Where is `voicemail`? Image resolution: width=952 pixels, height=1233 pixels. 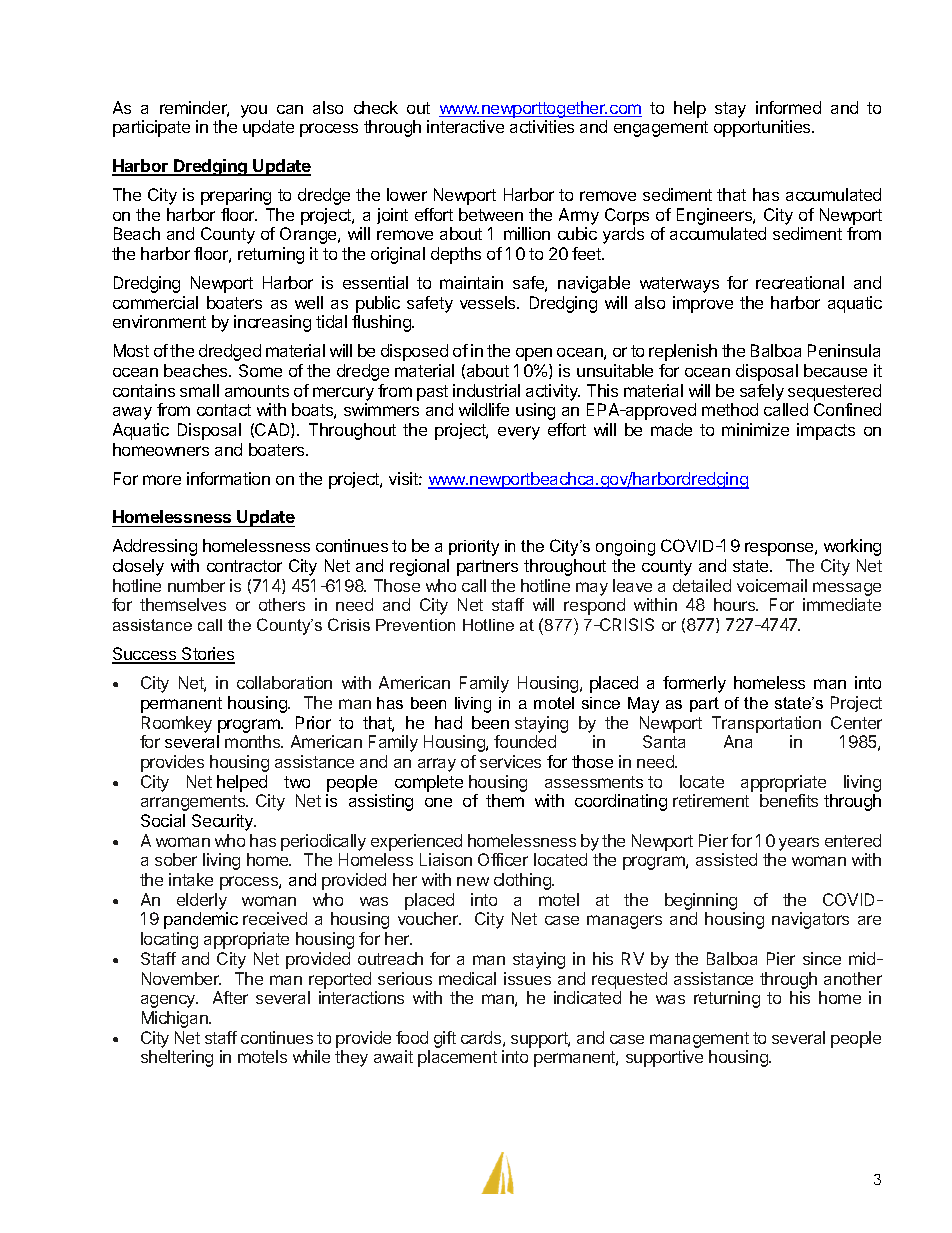
voicemail is located at coordinates (772, 585).
